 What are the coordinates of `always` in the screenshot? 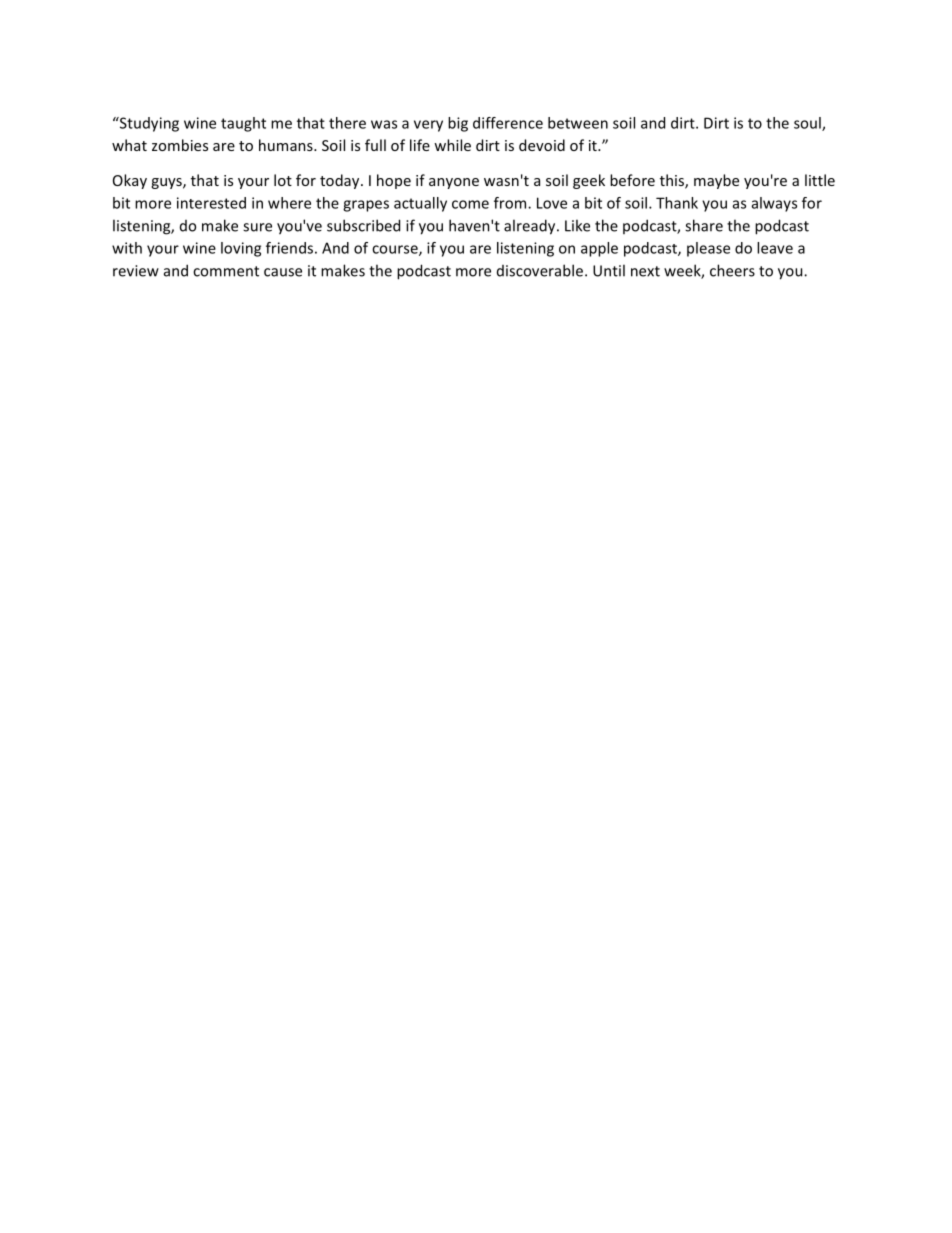 It's located at (774, 204).
